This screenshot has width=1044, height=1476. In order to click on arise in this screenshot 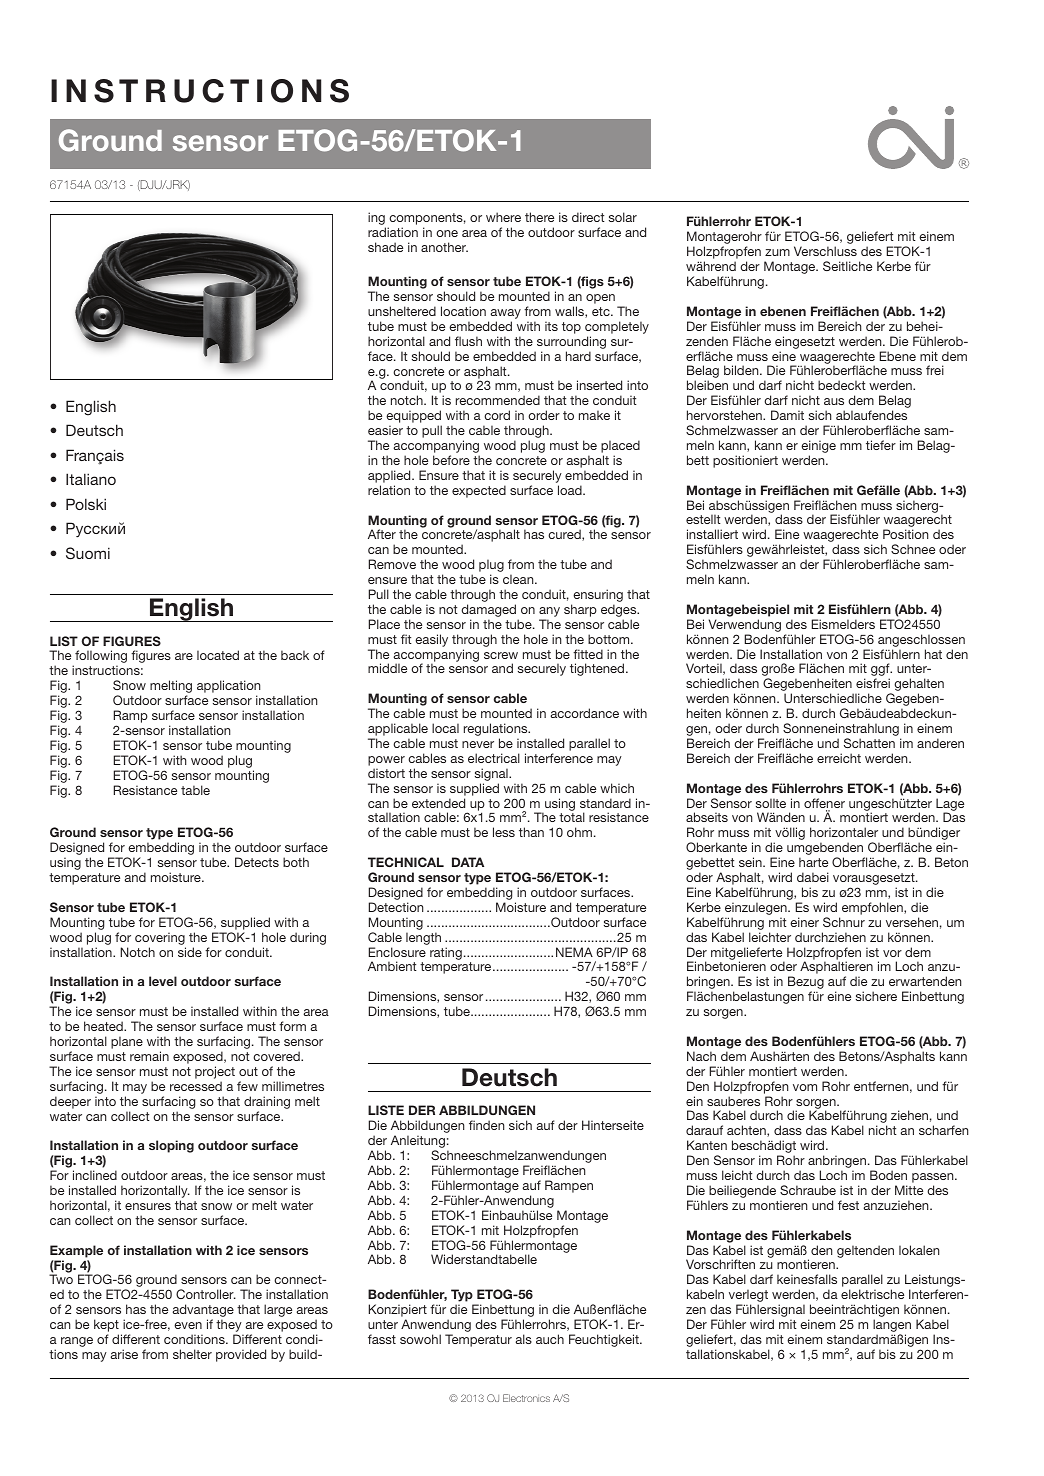, I will do `click(124, 1354)`.
